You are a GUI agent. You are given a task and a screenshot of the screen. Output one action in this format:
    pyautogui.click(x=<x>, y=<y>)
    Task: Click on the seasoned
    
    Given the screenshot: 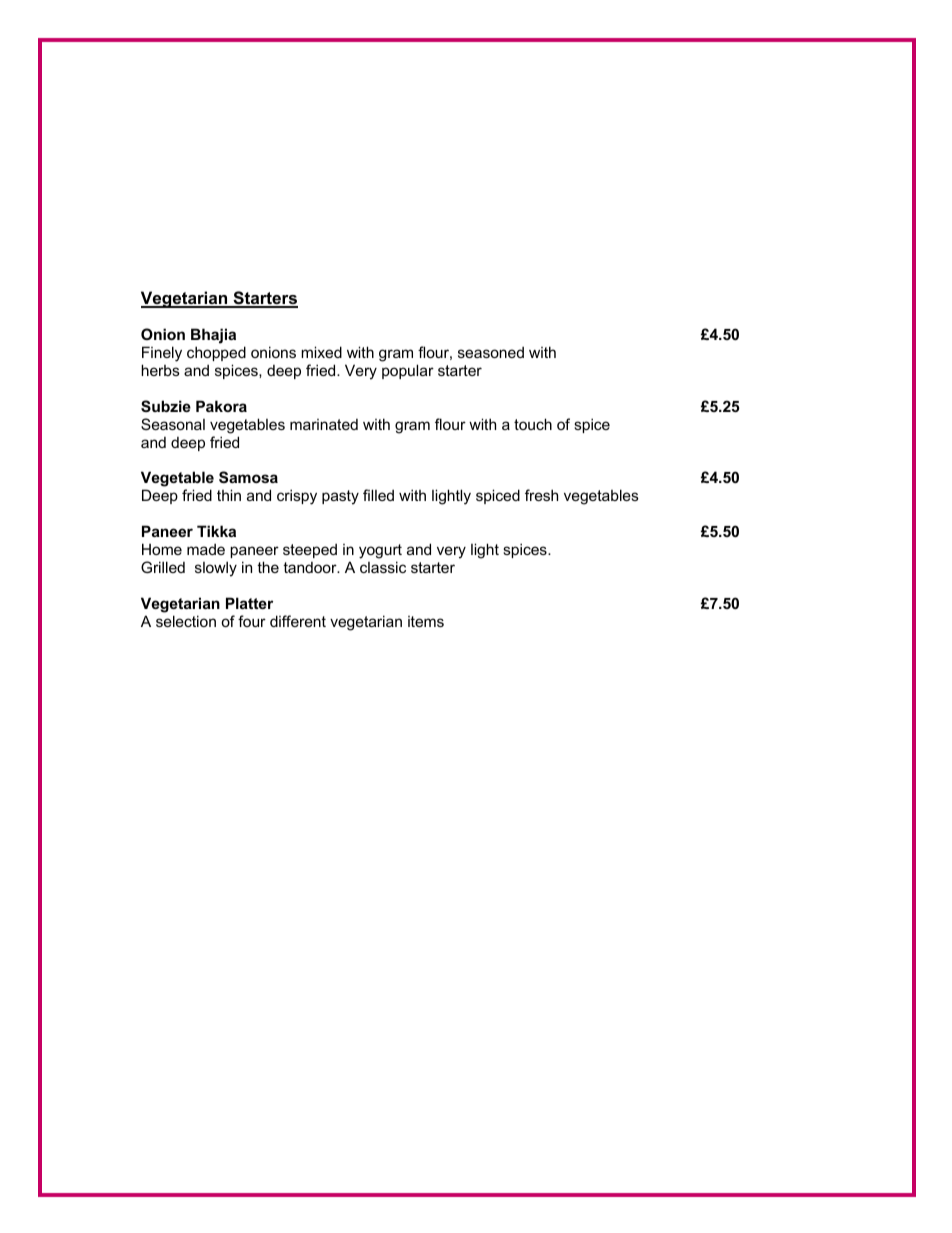 What is the action you would take?
    pyautogui.click(x=491, y=352)
